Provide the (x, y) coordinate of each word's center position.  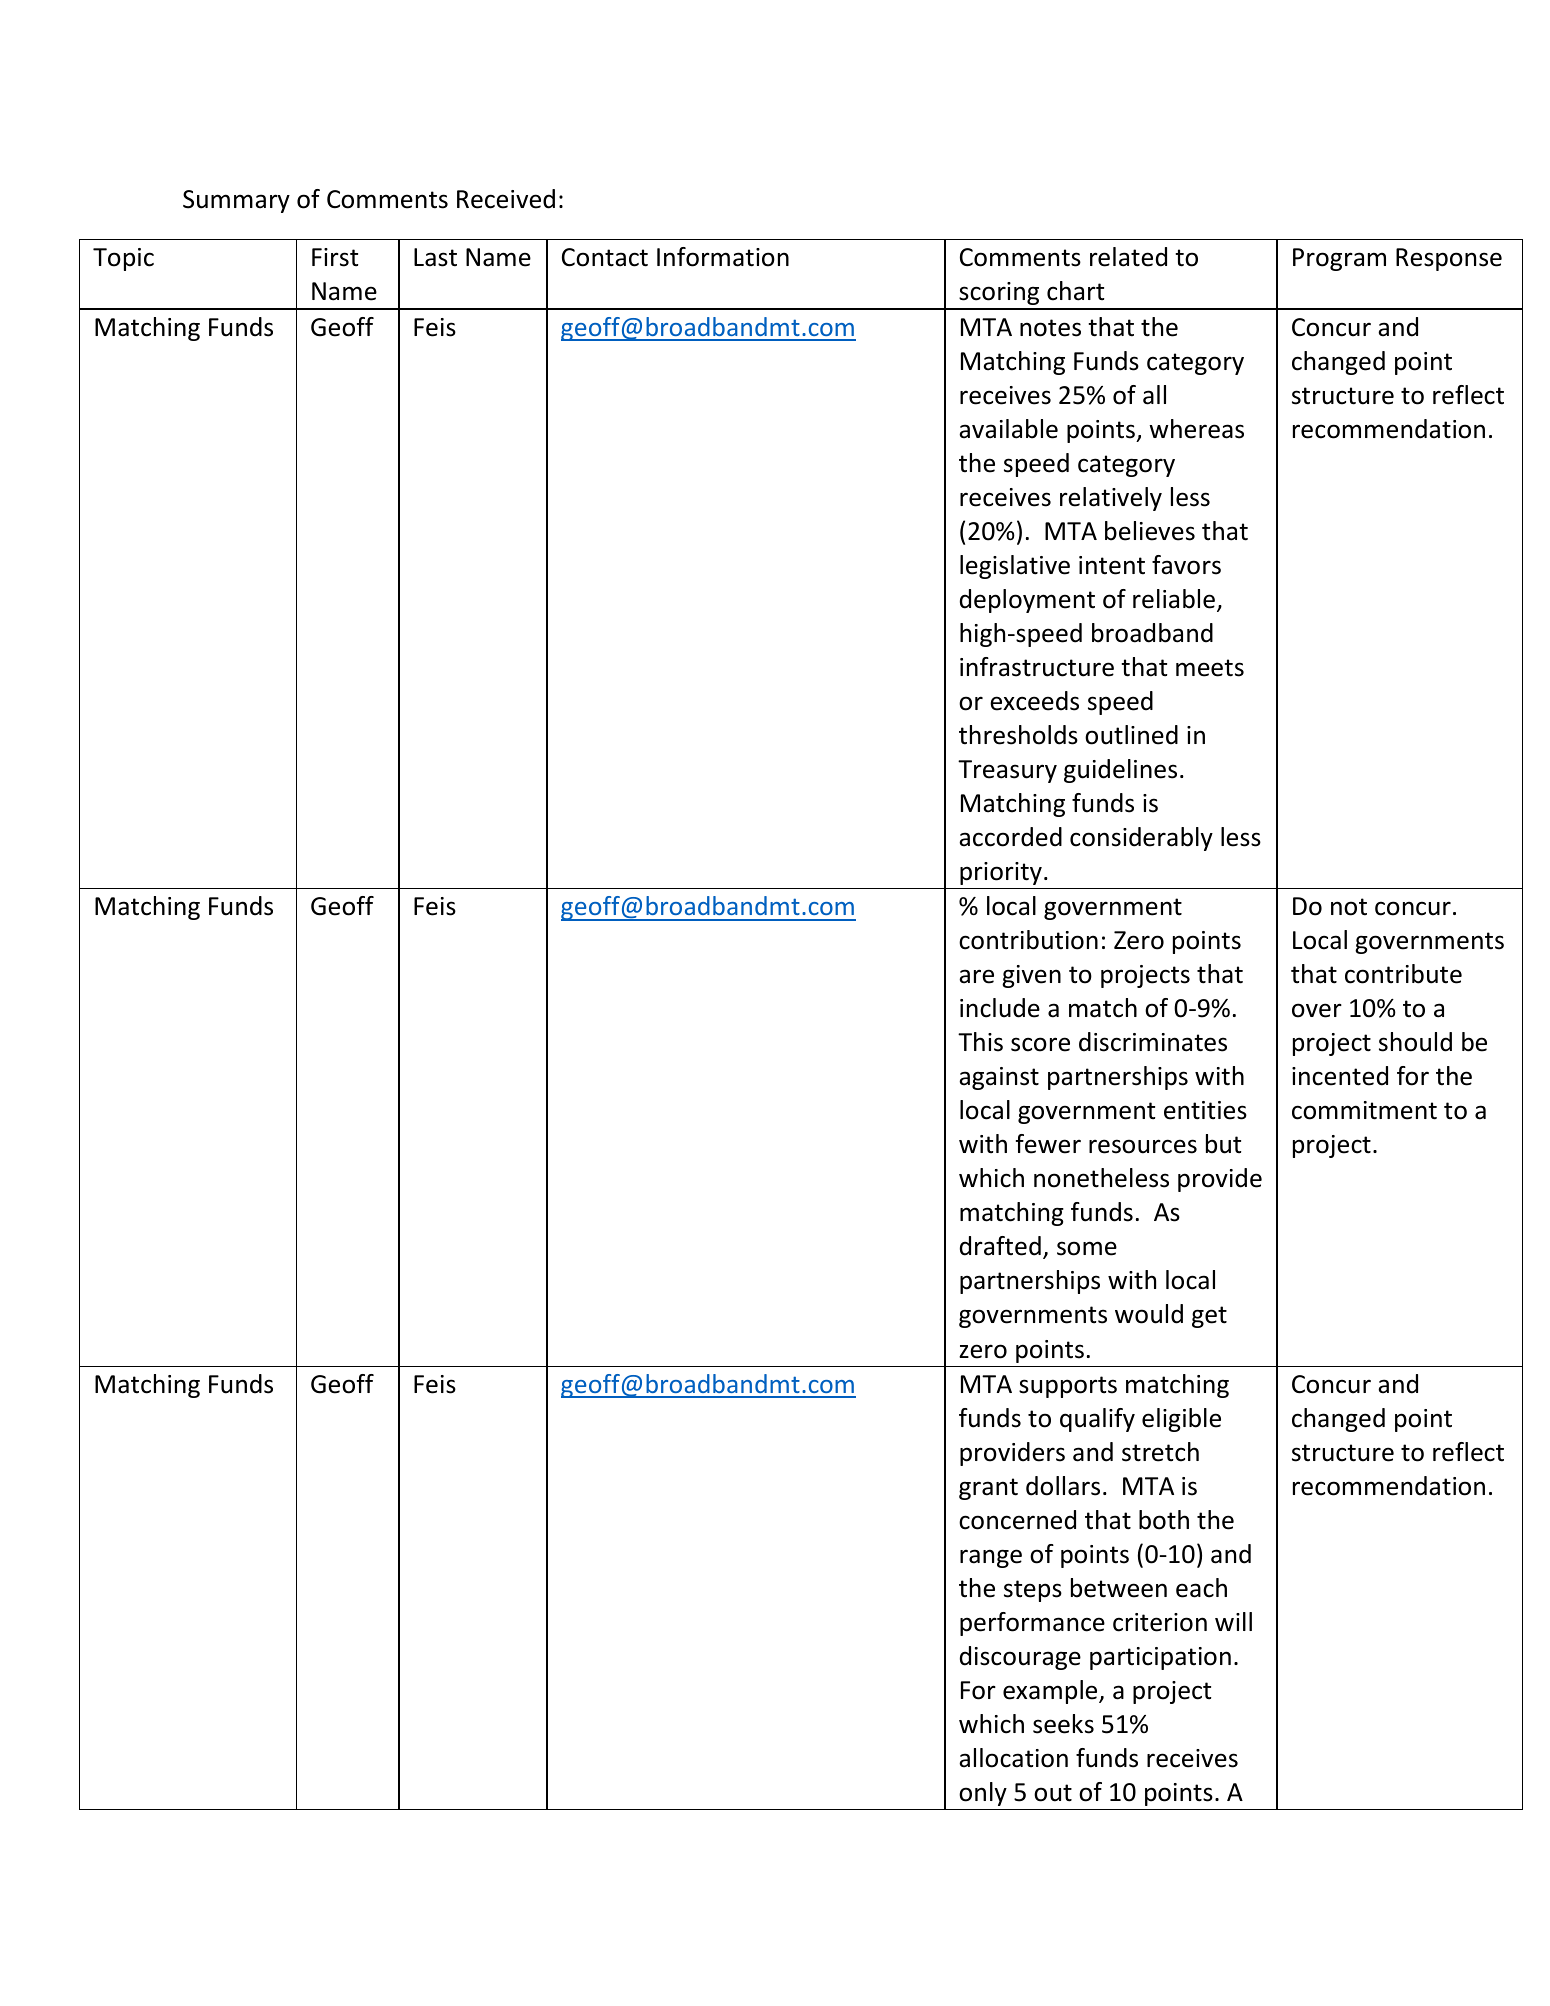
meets (1210, 668)
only (983, 1794)
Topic (123, 259)
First (335, 257)
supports (1068, 1387)
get (1209, 1317)
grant (988, 1489)
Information (723, 257)
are (976, 976)
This (980, 1042)
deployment (1027, 601)
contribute (1403, 974)
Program (1339, 259)
